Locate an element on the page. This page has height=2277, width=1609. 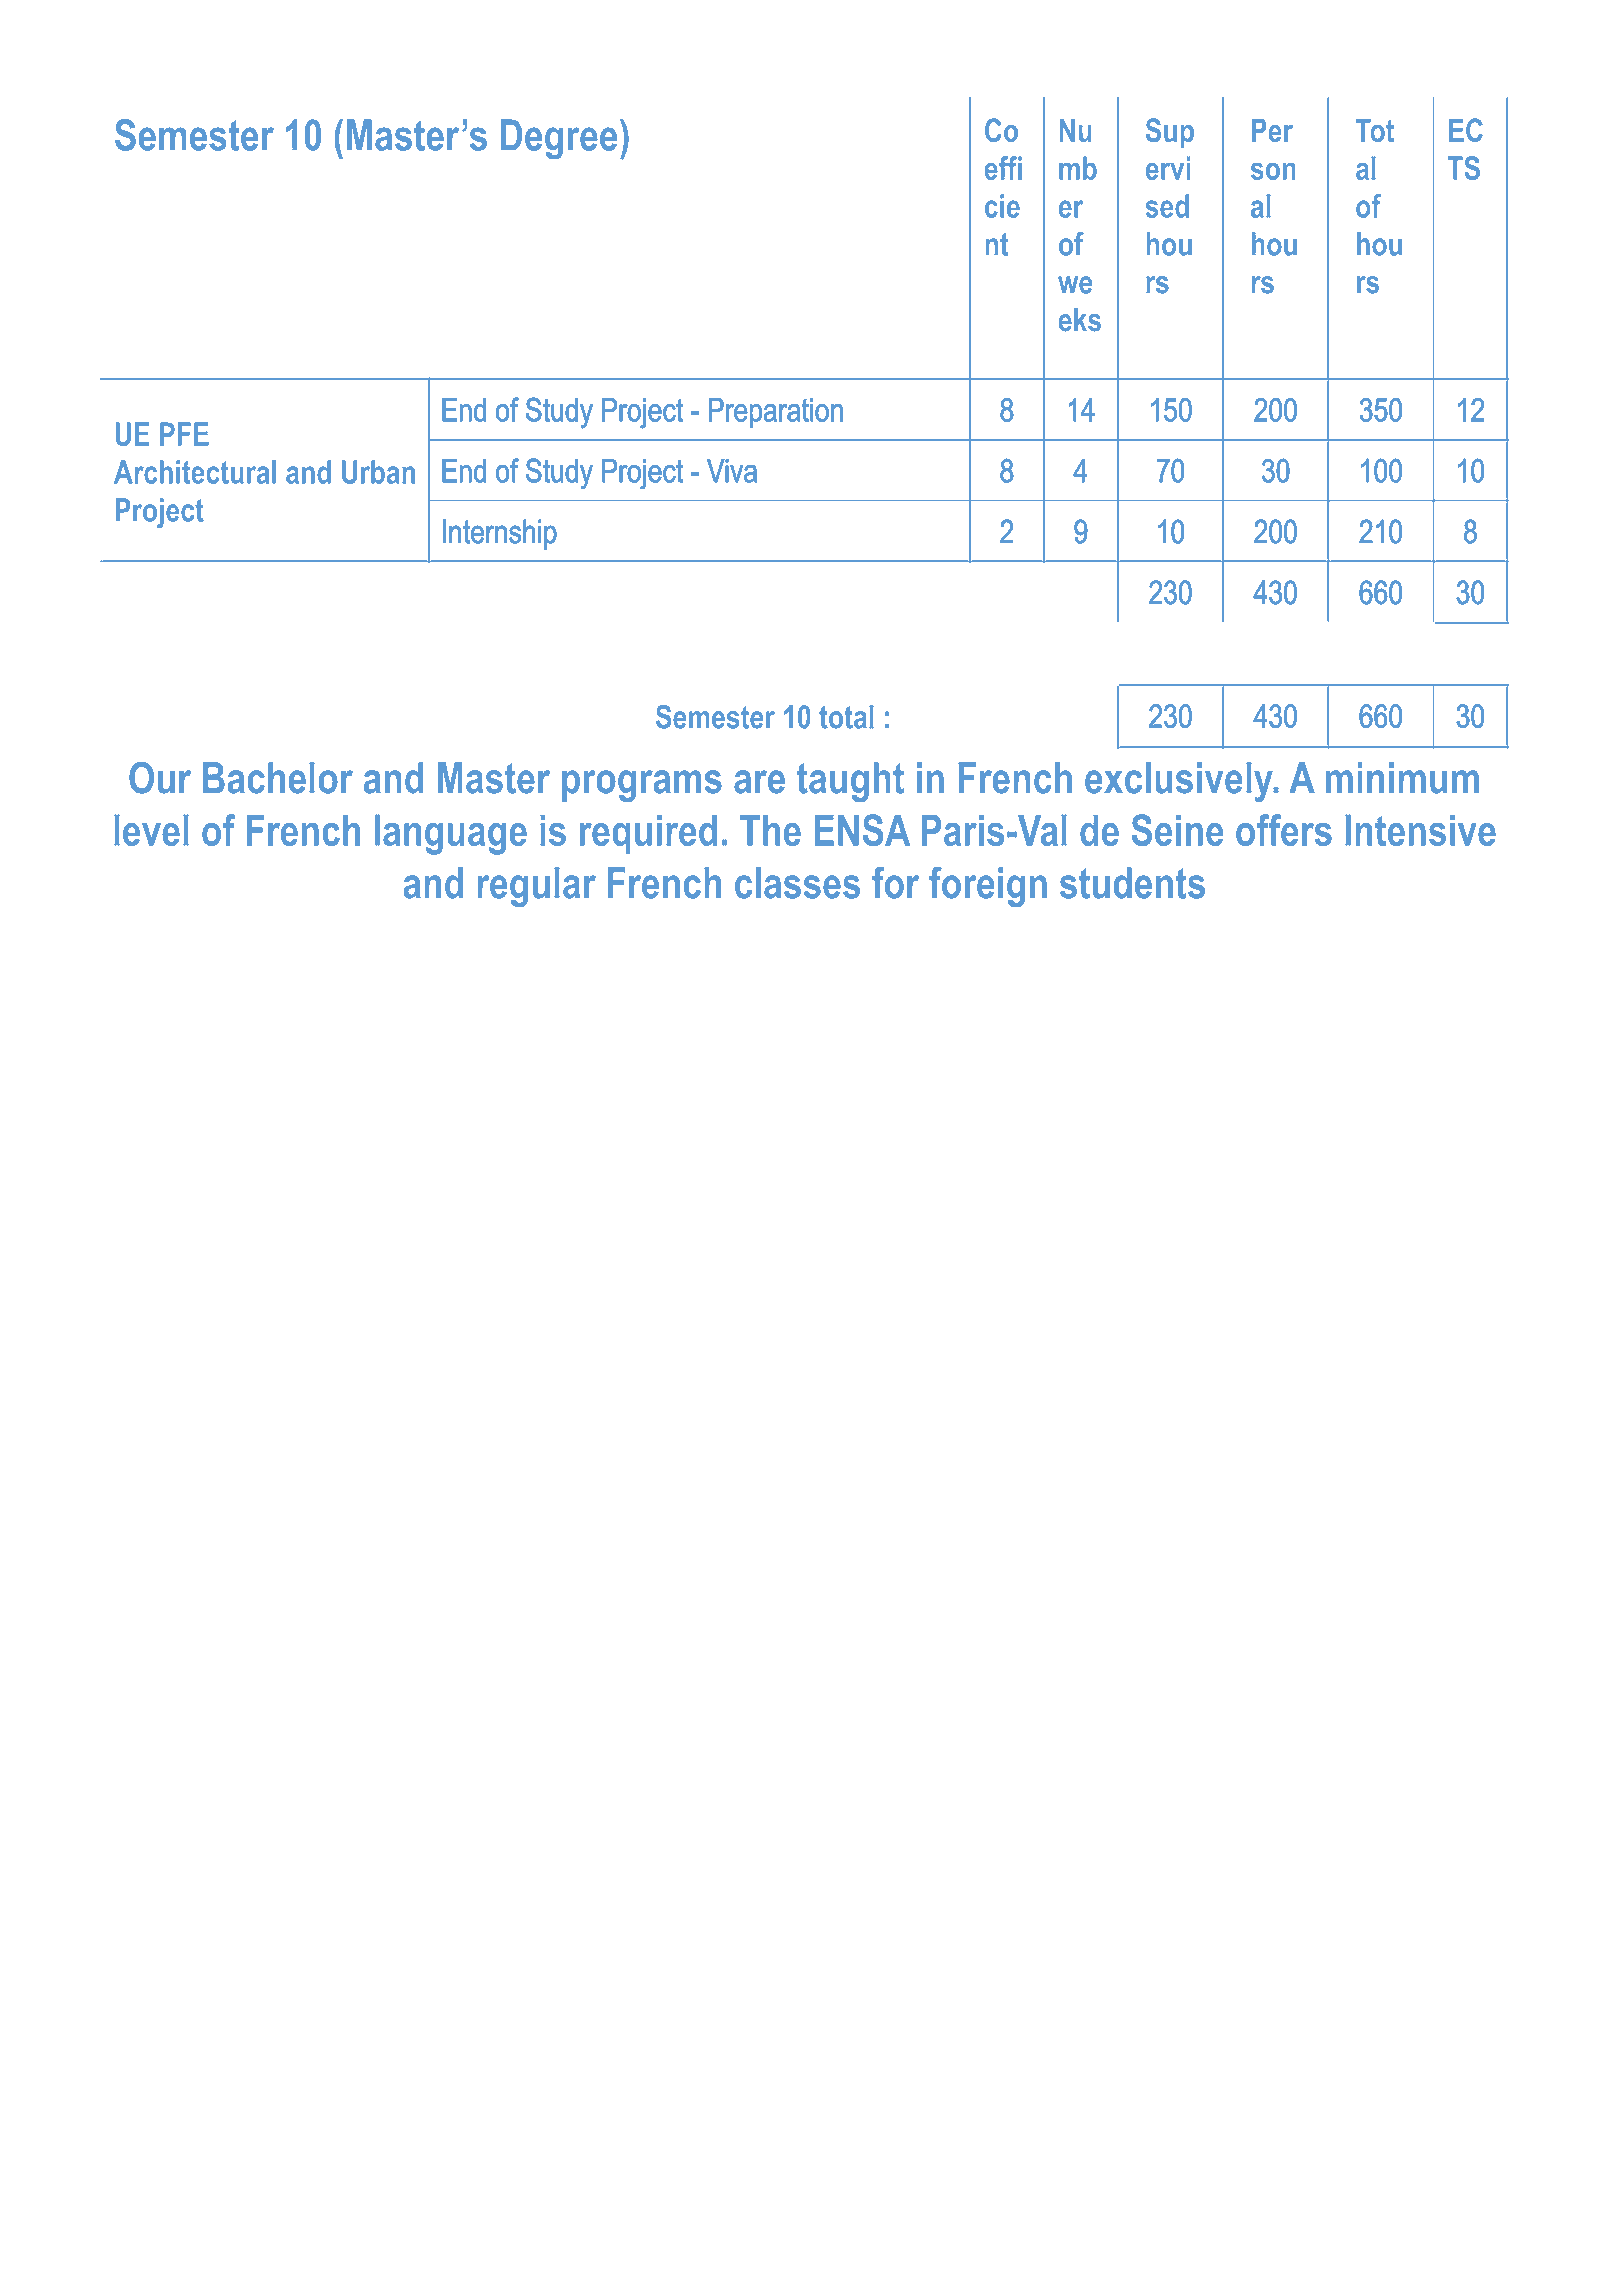
Preparation is located at coordinates (776, 413).
